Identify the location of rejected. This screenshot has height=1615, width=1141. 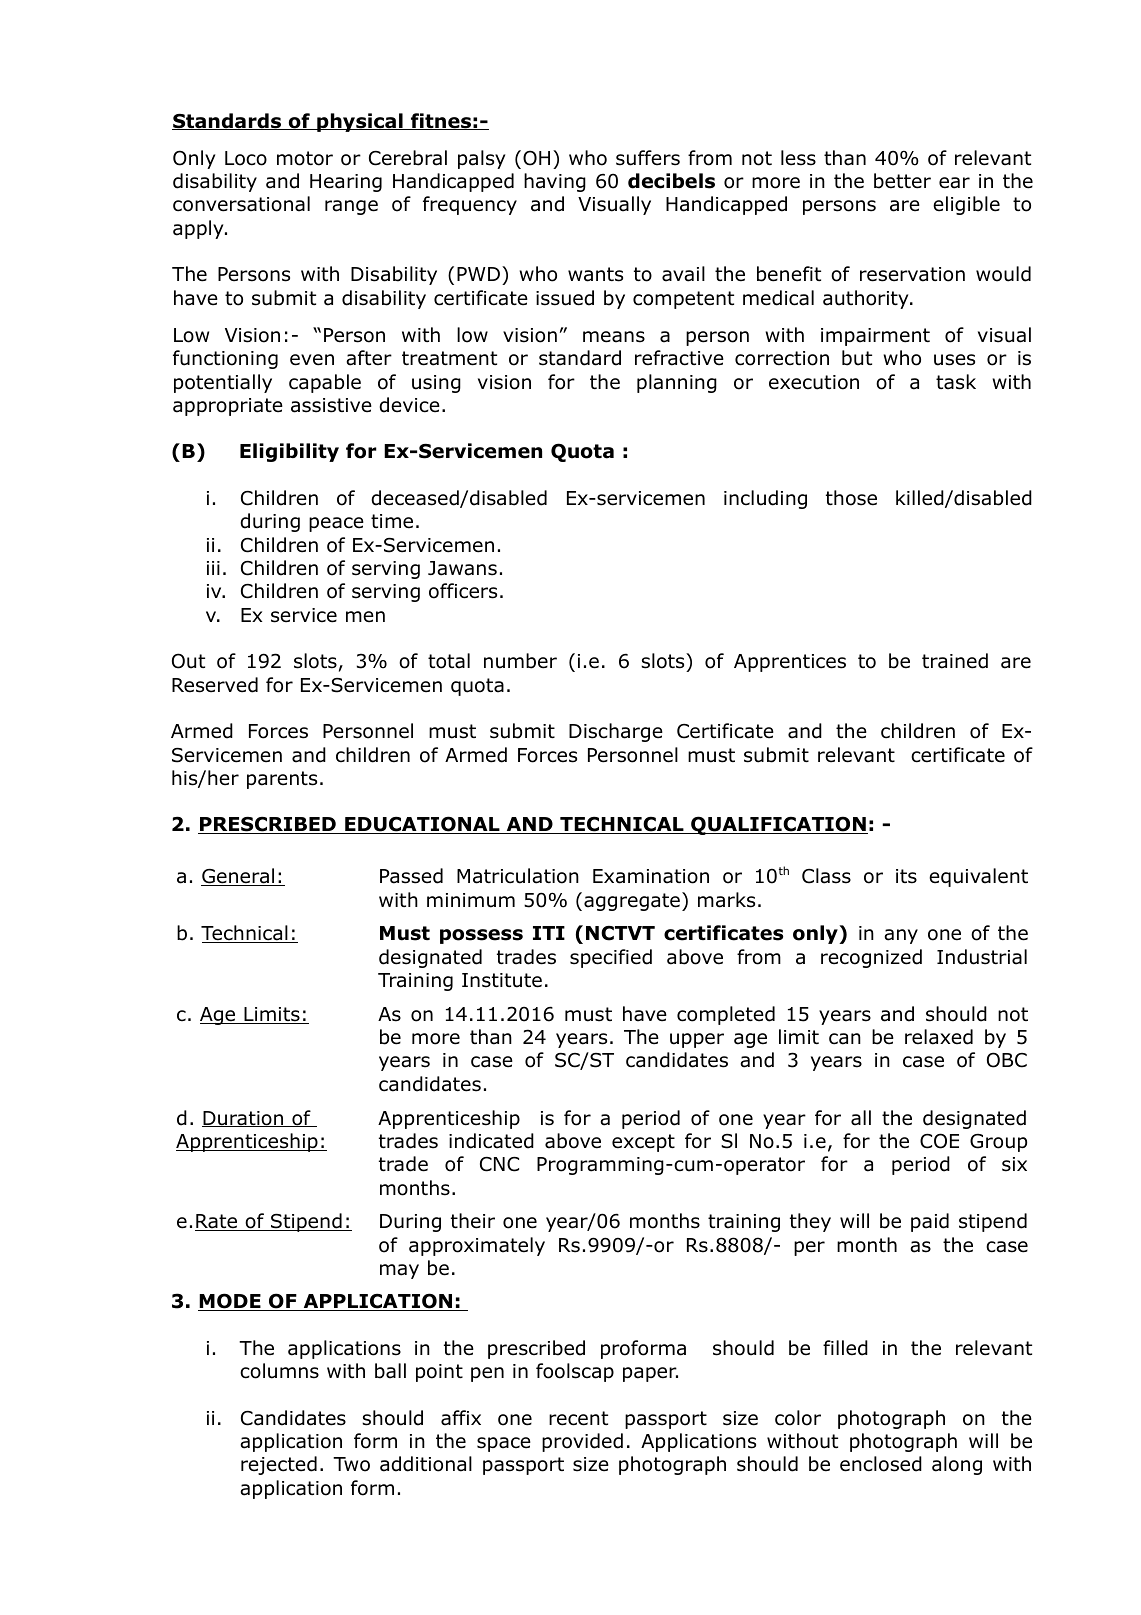
(279, 1465).
